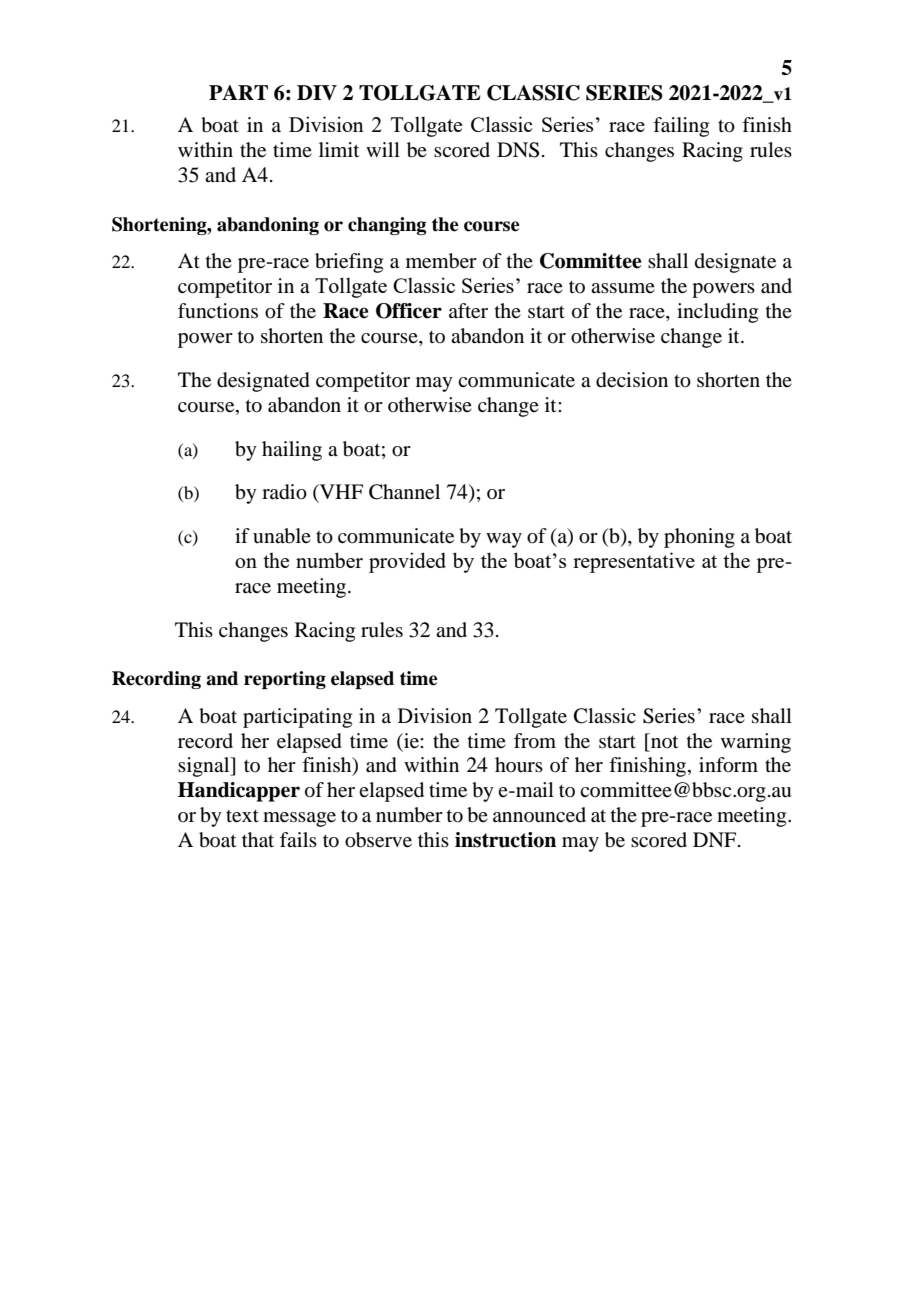 The width and height of the screenshot is (924, 1308). What do you see at coordinates (681, 127) in the screenshot?
I see `failing` at bounding box center [681, 127].
